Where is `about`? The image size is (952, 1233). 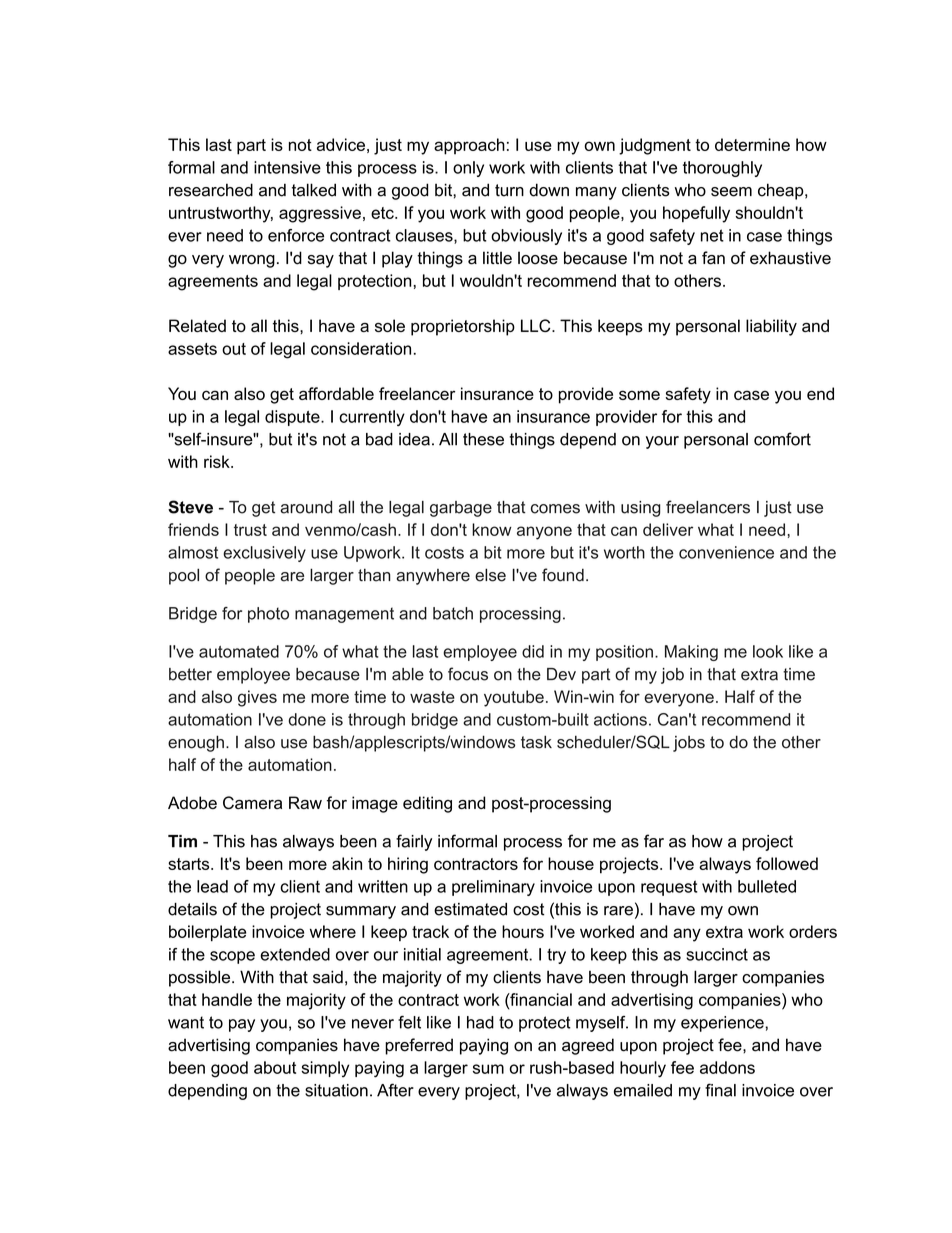
about is located at coordinates (275, 1067).
